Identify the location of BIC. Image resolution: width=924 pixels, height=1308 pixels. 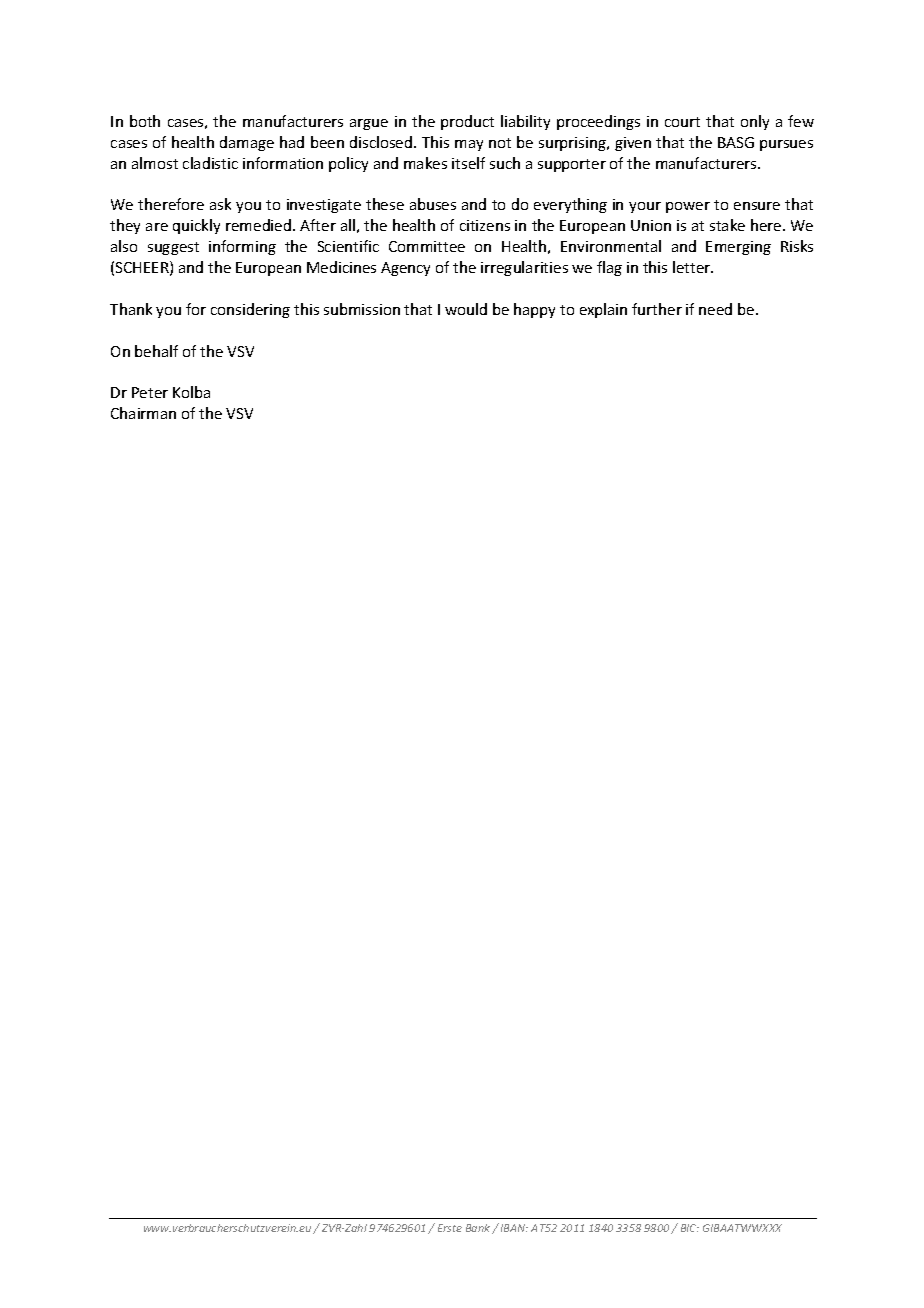
(690, 1228).
